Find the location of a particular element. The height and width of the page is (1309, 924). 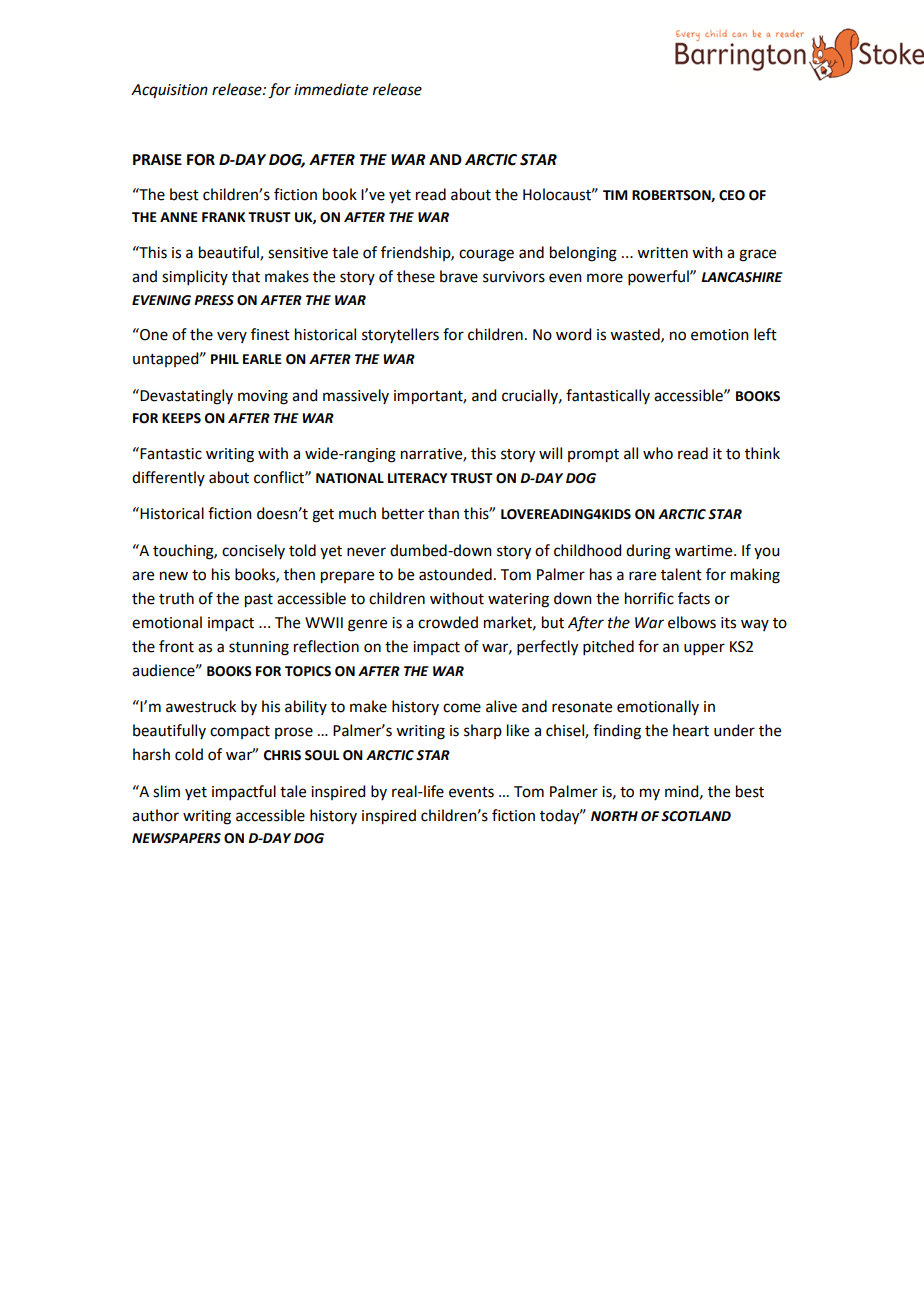

Acquisition is located at coordinates (169, 91).
